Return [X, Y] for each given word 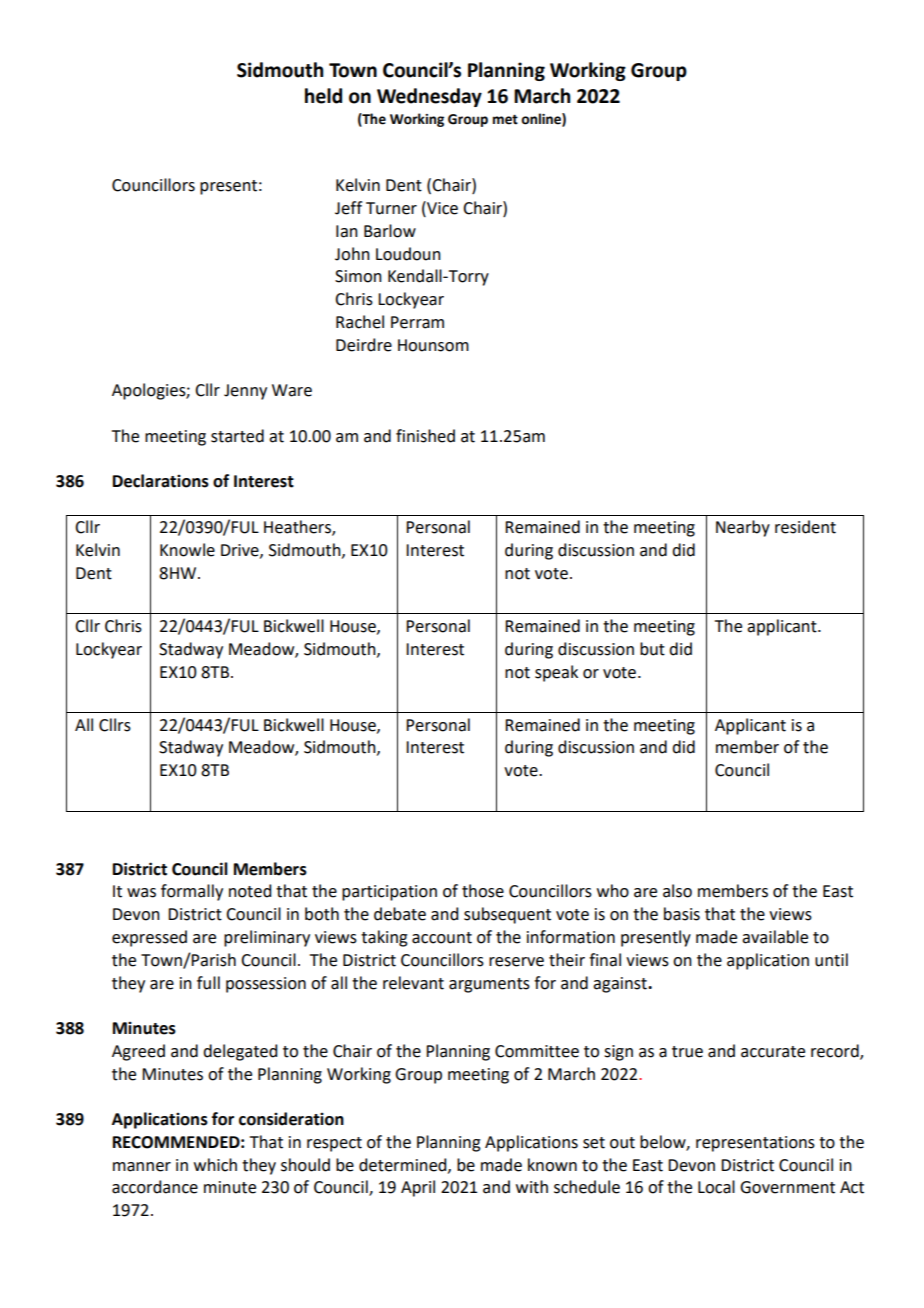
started [237, 436]
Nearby [743, 528]
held [323, 96]
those [483, 891]
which [215, 1165]
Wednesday [429, 97]
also [677, 891]
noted [250, 891]
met [505, 120]
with [532, 1187]
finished [425, 436]
